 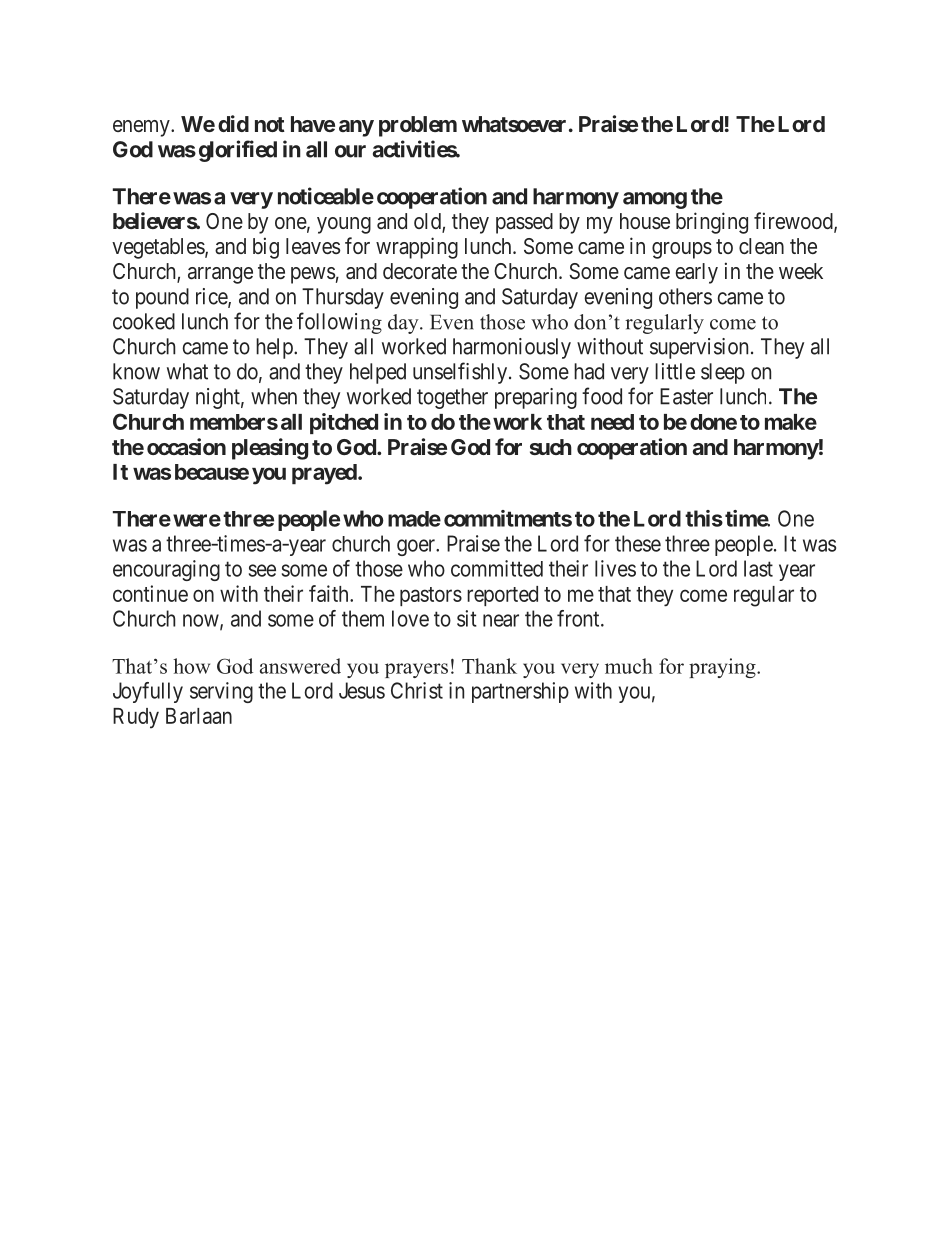 I want to click on problem, so click(x=418, y=126).
